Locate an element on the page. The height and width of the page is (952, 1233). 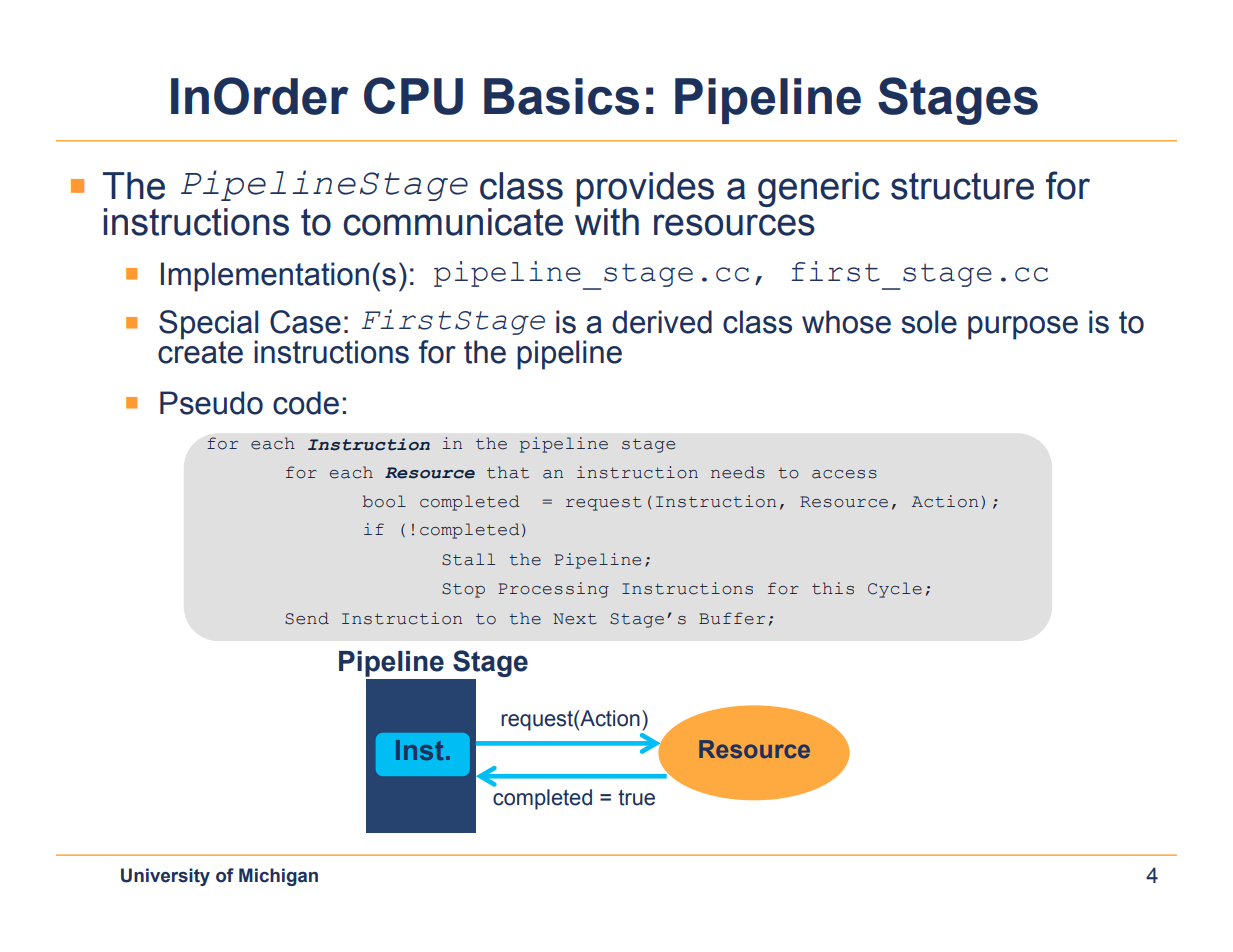
CPU is located at coordinates (413, 96).
